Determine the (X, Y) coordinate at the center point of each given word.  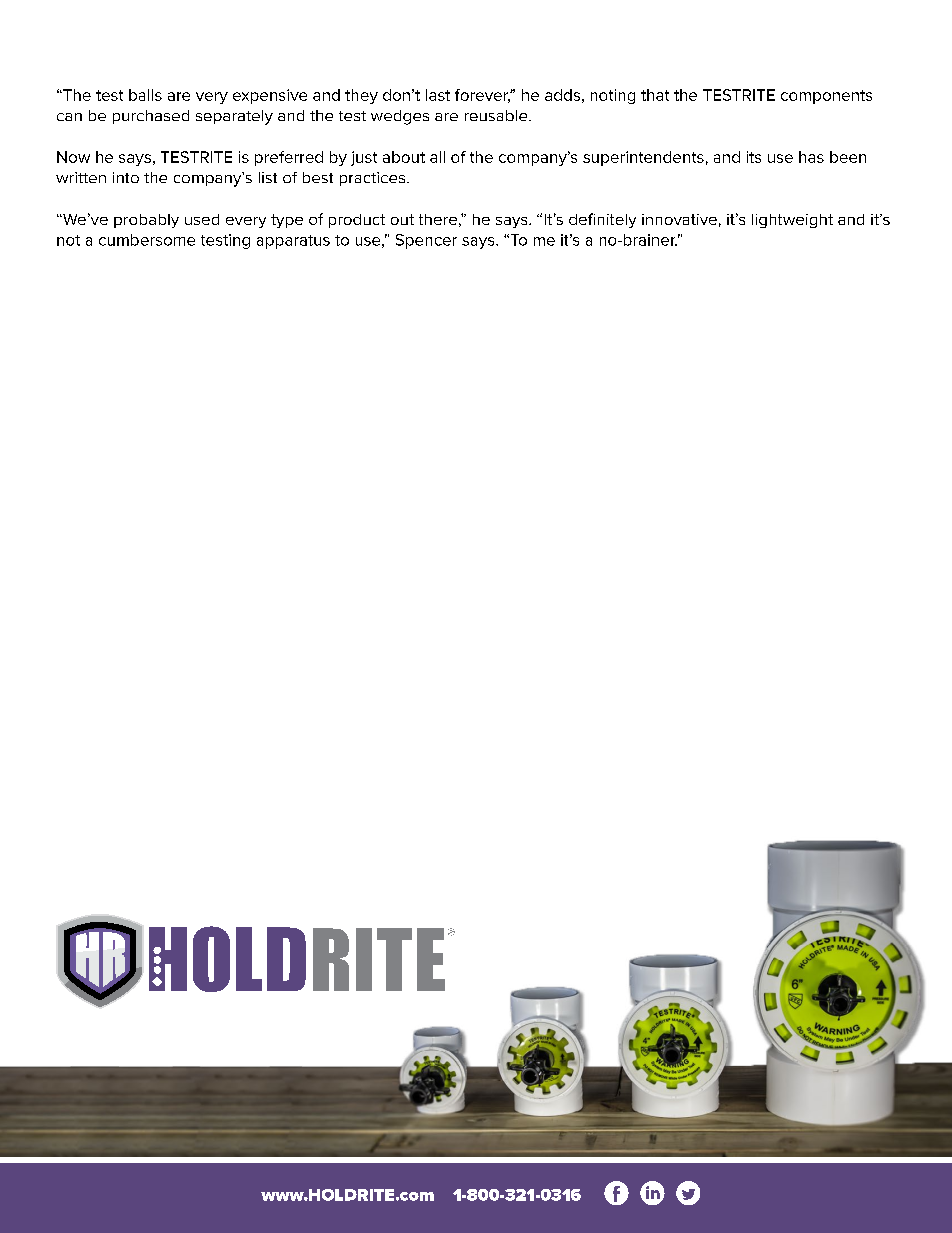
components (826, 97)
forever (483, 96)
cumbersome (147, 240)
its (754, 157)
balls (145, 95)
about (404, 157)
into (126, 177)
